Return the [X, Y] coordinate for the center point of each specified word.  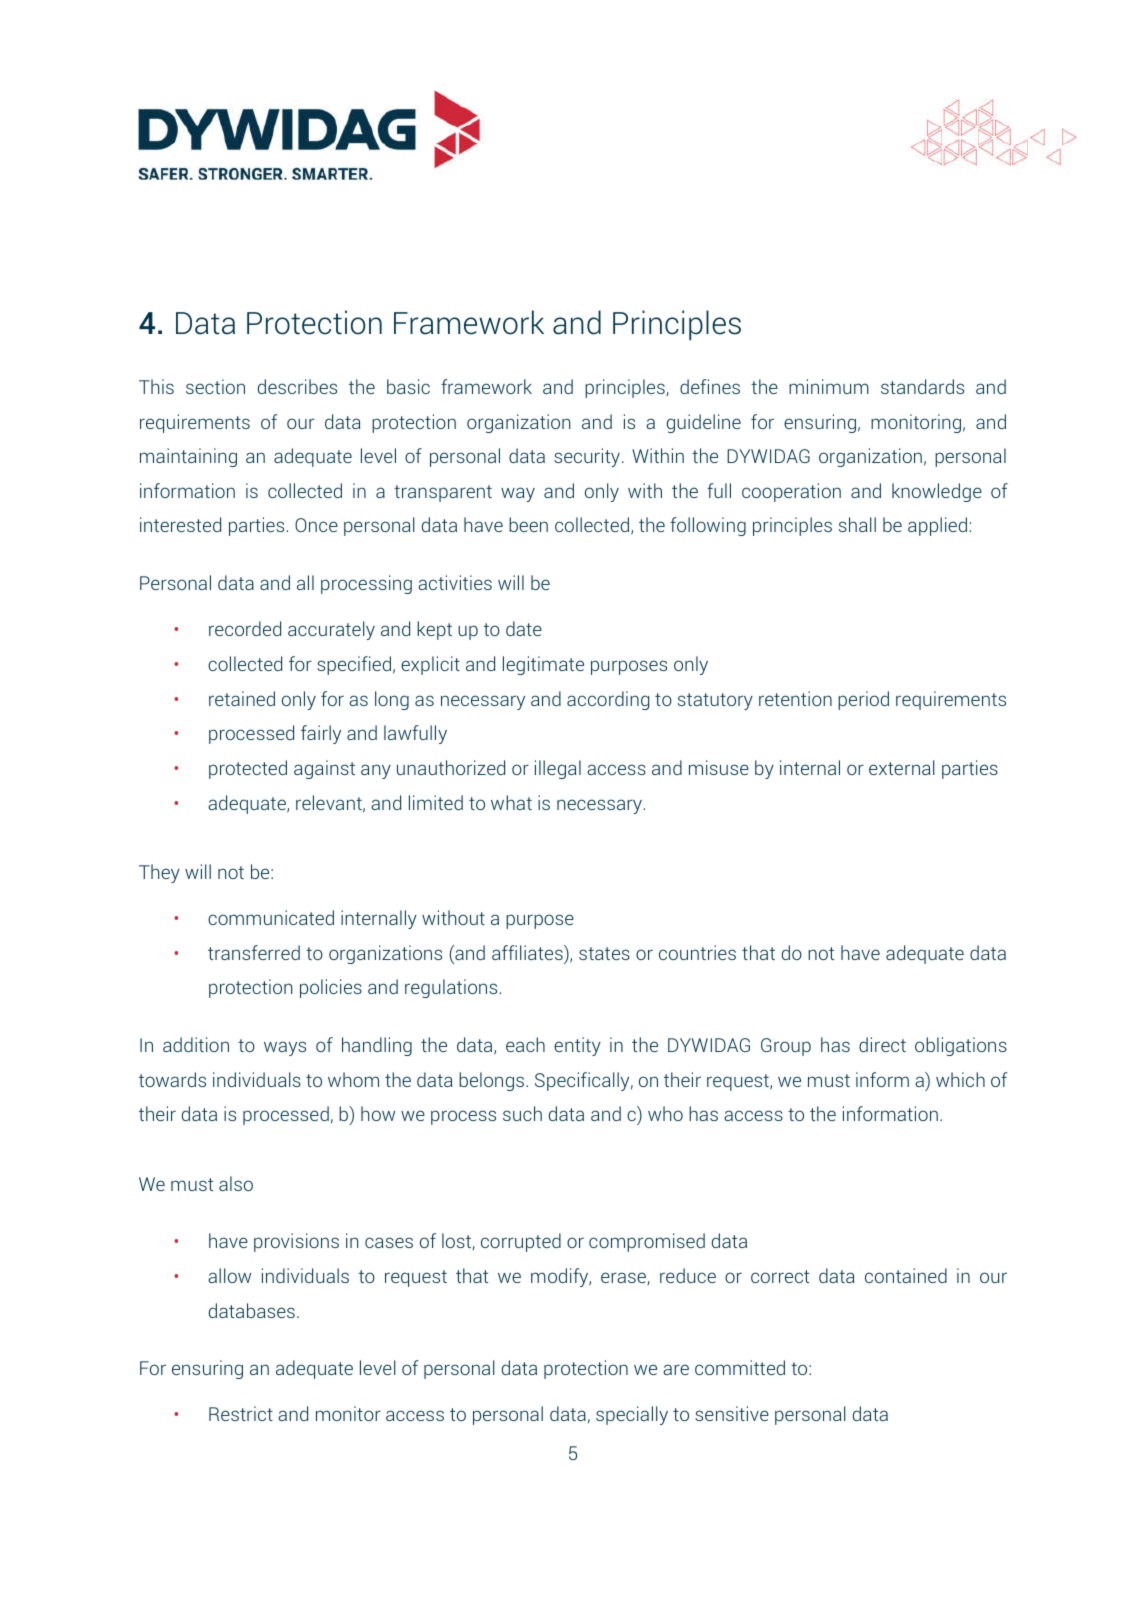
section [215, 386]
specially [632, 1415]
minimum [829, 386]
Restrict [241, 1413]
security [588, 457]
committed [740, 1367]
